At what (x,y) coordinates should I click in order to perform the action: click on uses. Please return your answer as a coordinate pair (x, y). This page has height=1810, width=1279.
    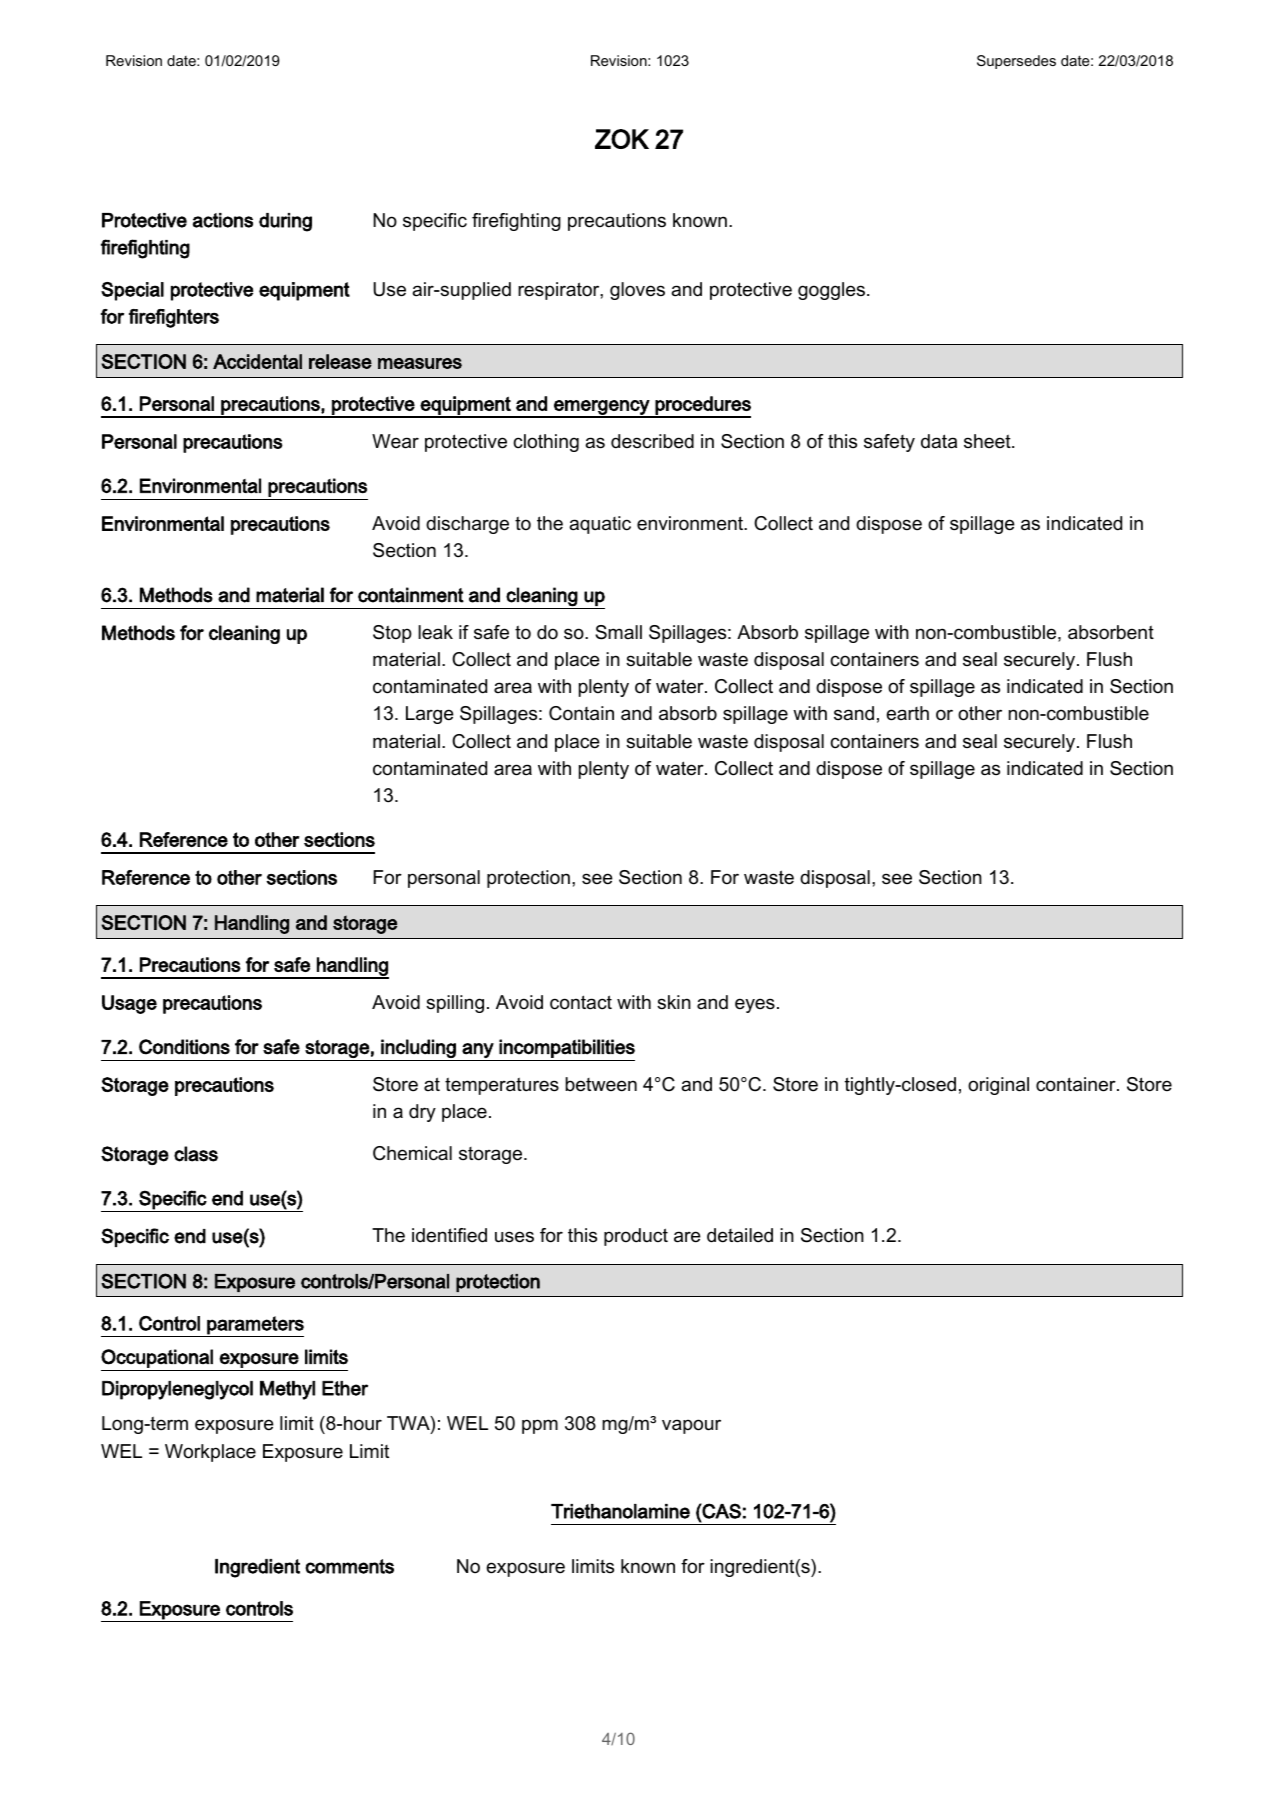
    Looking at the image, I should click on (514, 1237).
